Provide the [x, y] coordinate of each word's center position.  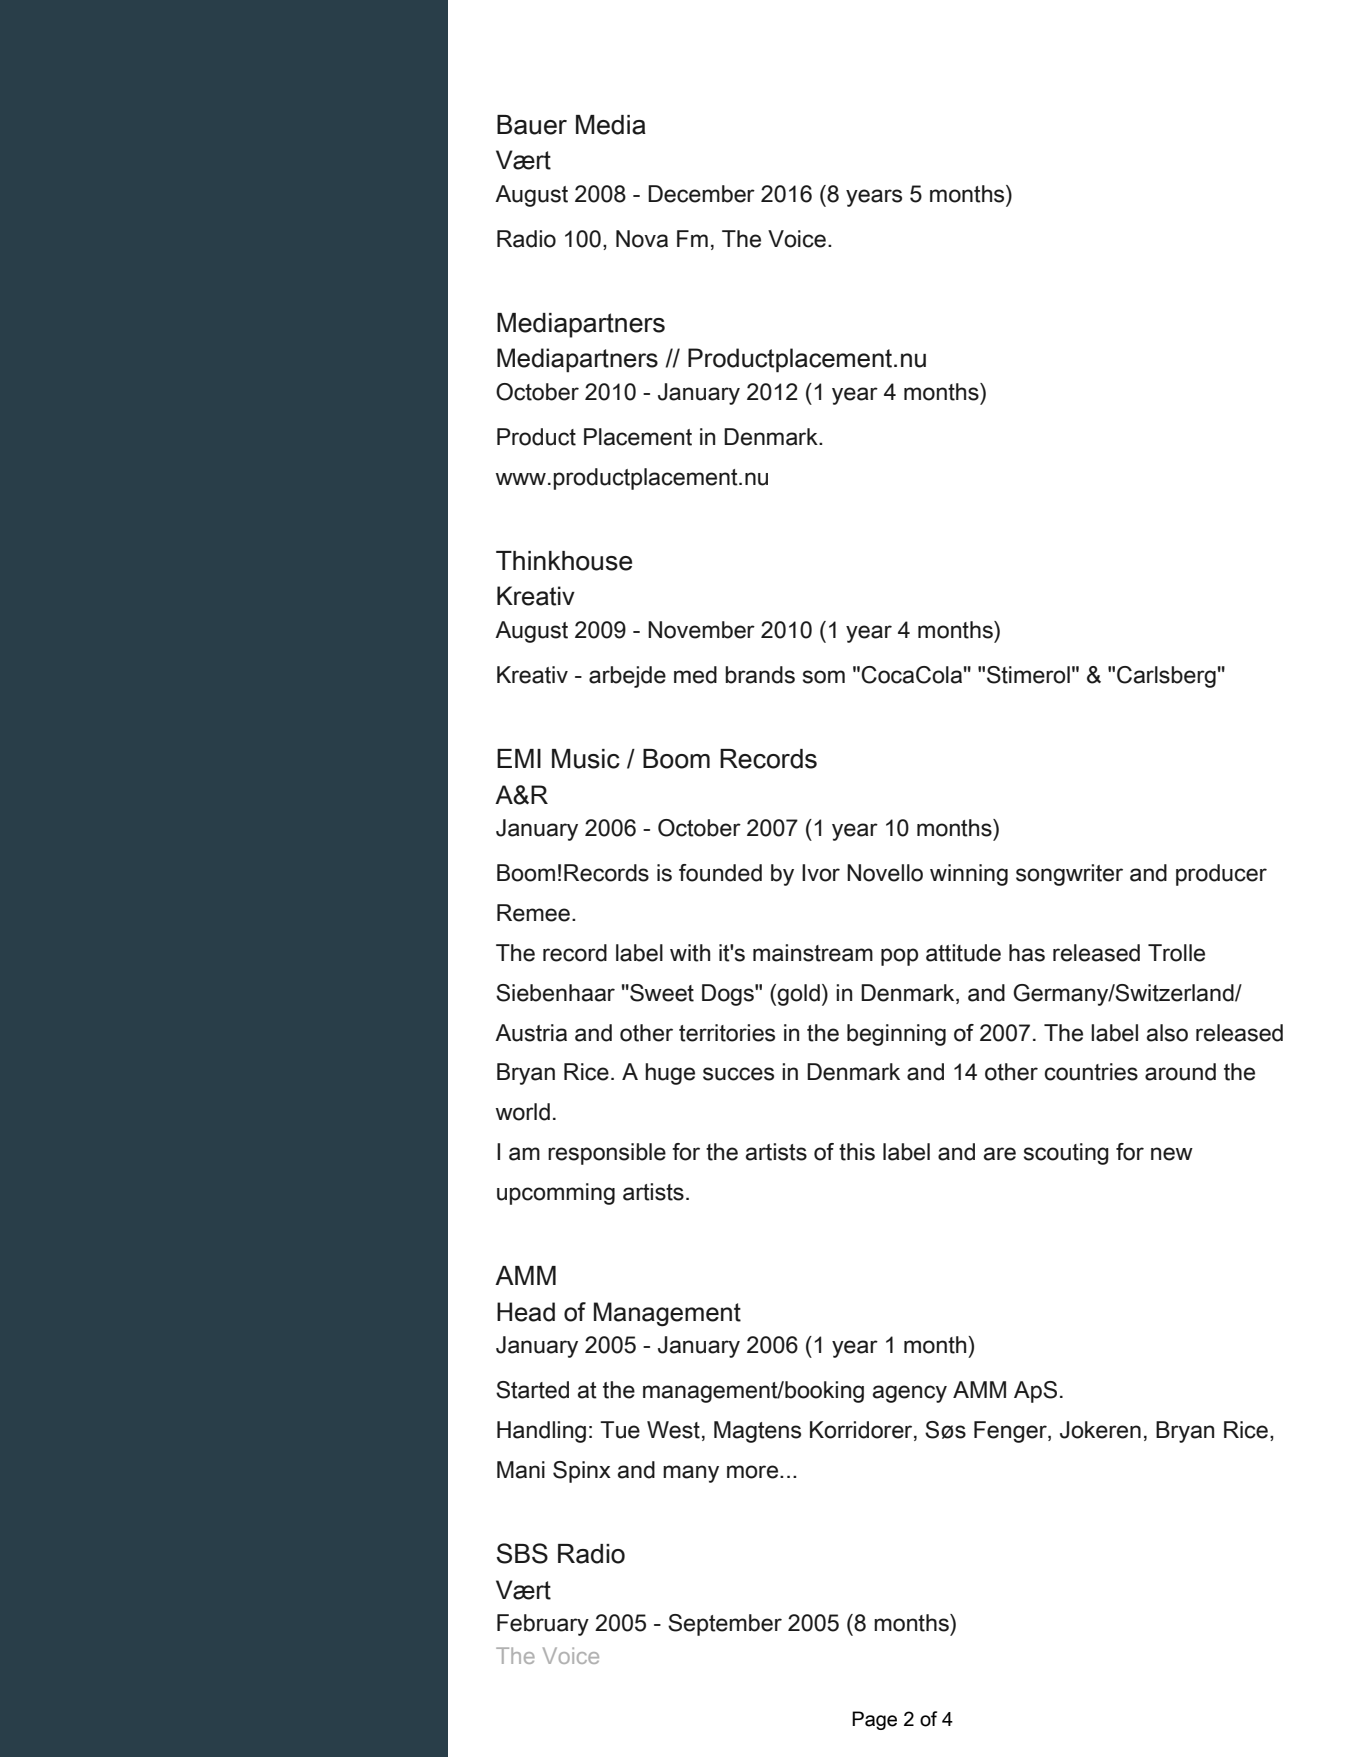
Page [874, 1720]
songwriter [1069, 875]
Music [586, 759]
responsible [607, 1154]
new [1172, 1154]
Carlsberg [1166, 677]
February [543, 1625]
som [824, 677]
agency [910, 1394]
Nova [642, 239]
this [857, 1152]
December [701, 194]
